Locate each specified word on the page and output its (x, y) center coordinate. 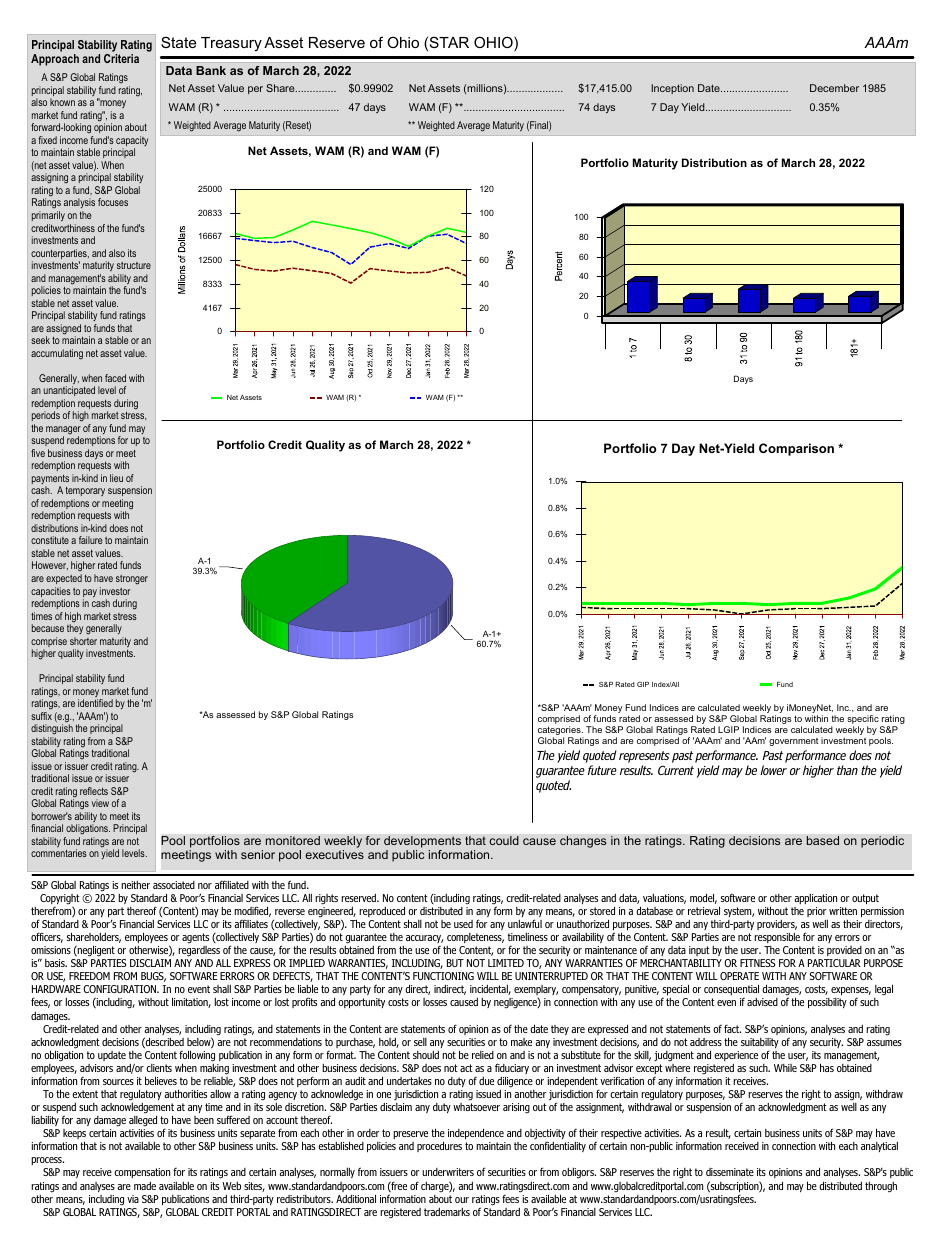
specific (863, 721)
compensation (142, 1173)
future (602, 770)
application (815, 899)
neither (135, 885)
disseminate (730, 1172)
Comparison (796, 449)
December (834, 88)
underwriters (448, 1172)
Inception (672, 89)
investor (115, 591)
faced (115, 378)
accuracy (424, 939)
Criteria (121, 58)
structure (134, 265)
